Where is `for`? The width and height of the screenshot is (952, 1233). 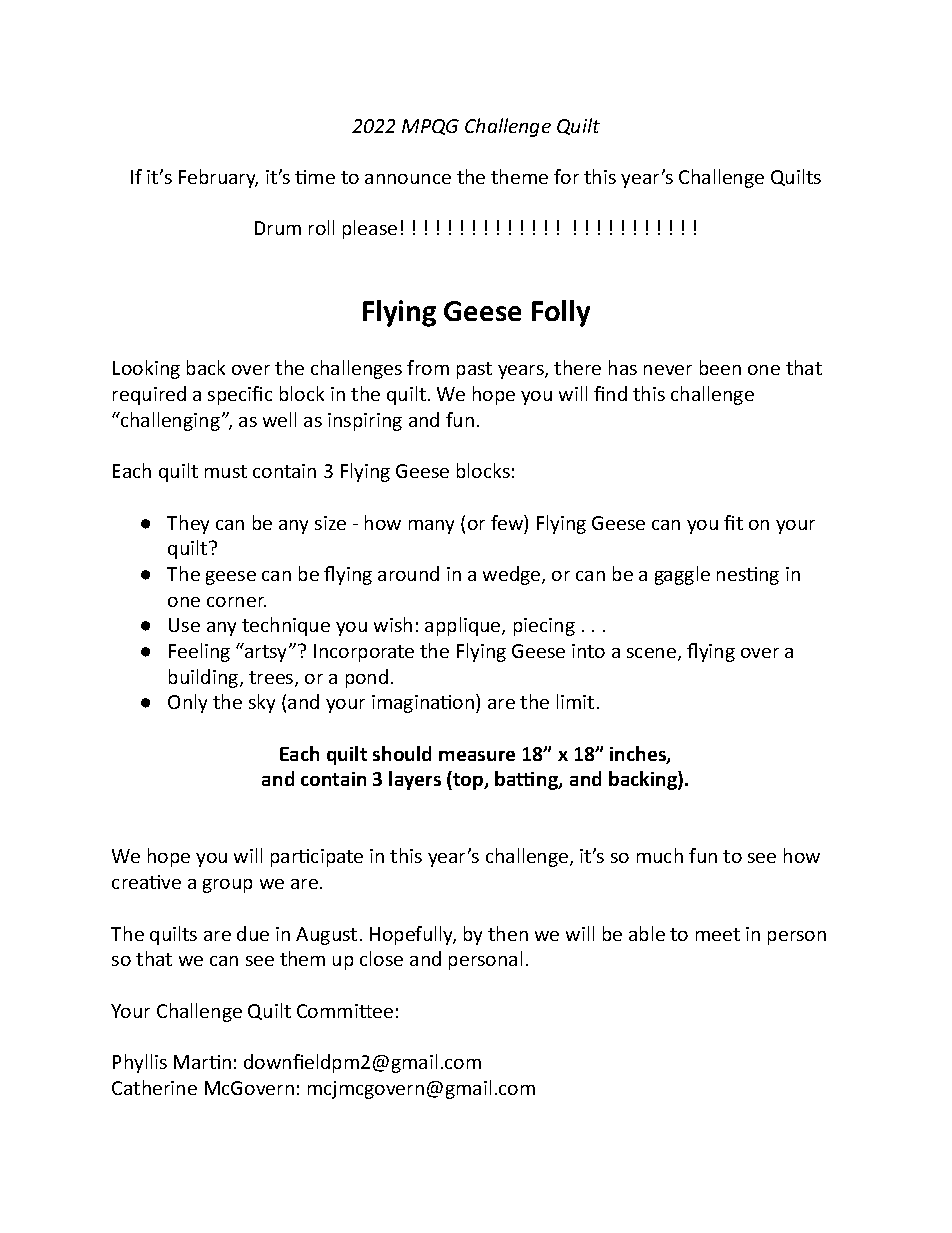
for is located at coordinates (566, 176).
